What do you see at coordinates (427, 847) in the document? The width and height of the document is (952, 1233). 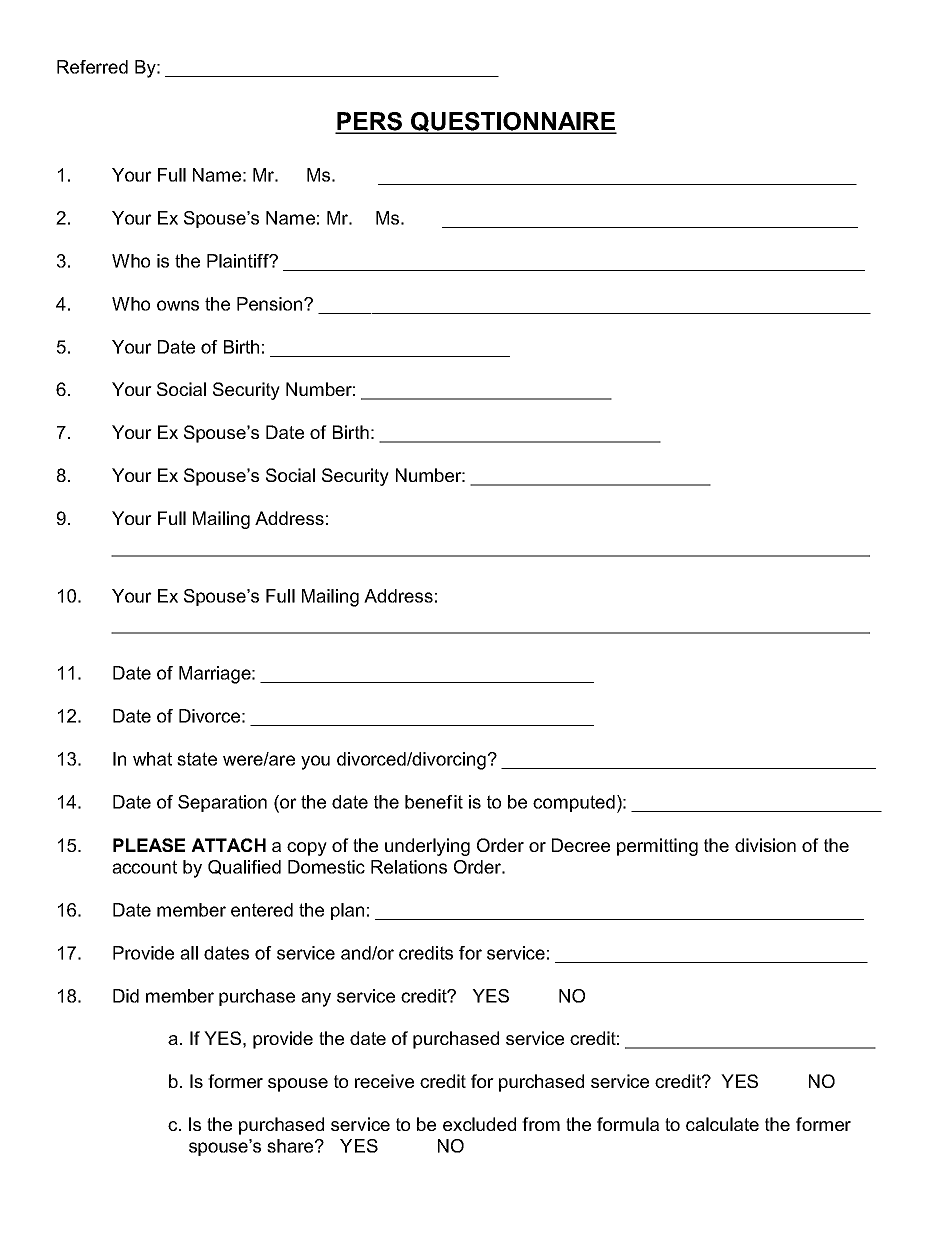 I see `underlying` at bounding box center [427, 847].
